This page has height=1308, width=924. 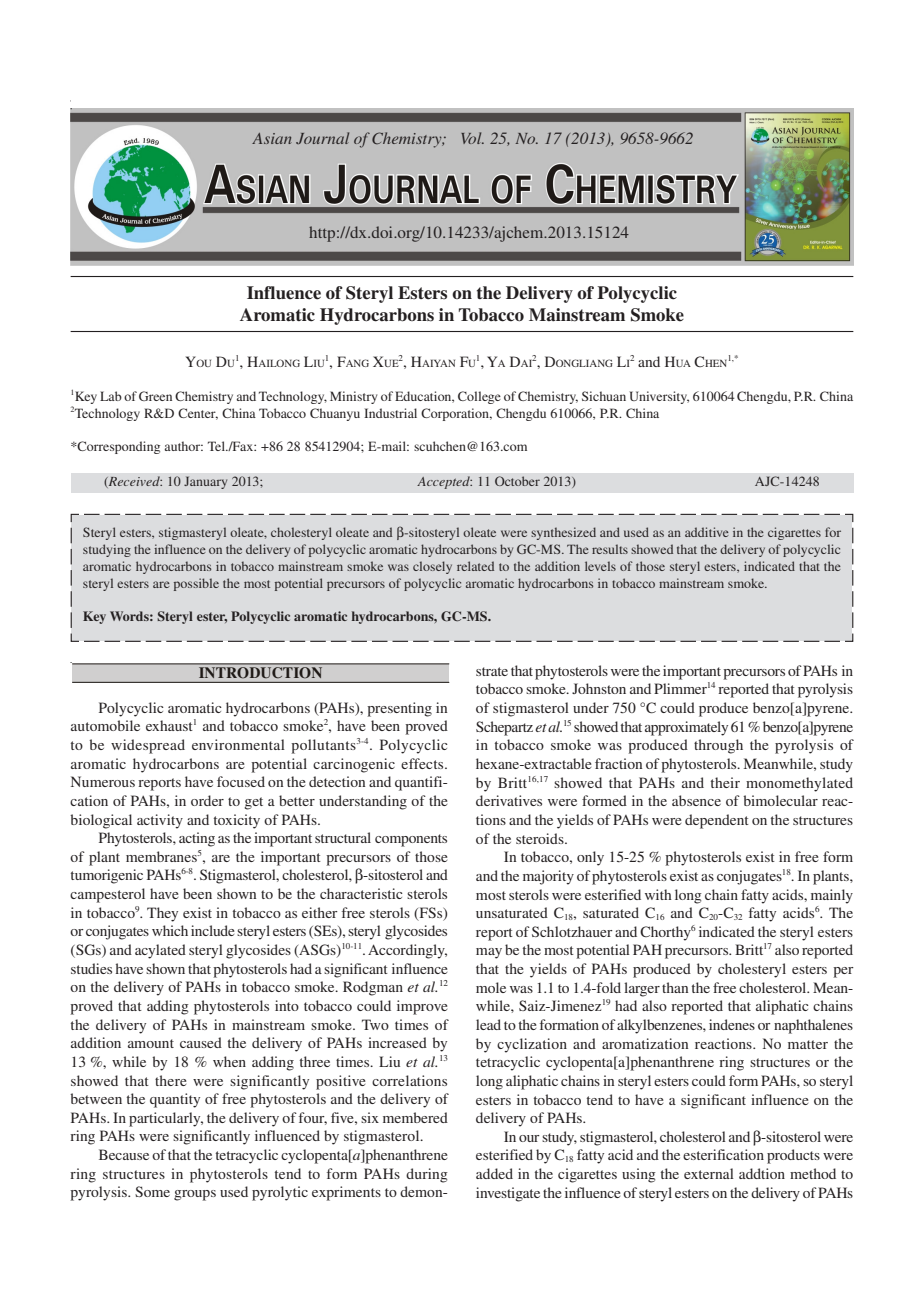 I want to click on Asian, so click(x=272, y=138).
